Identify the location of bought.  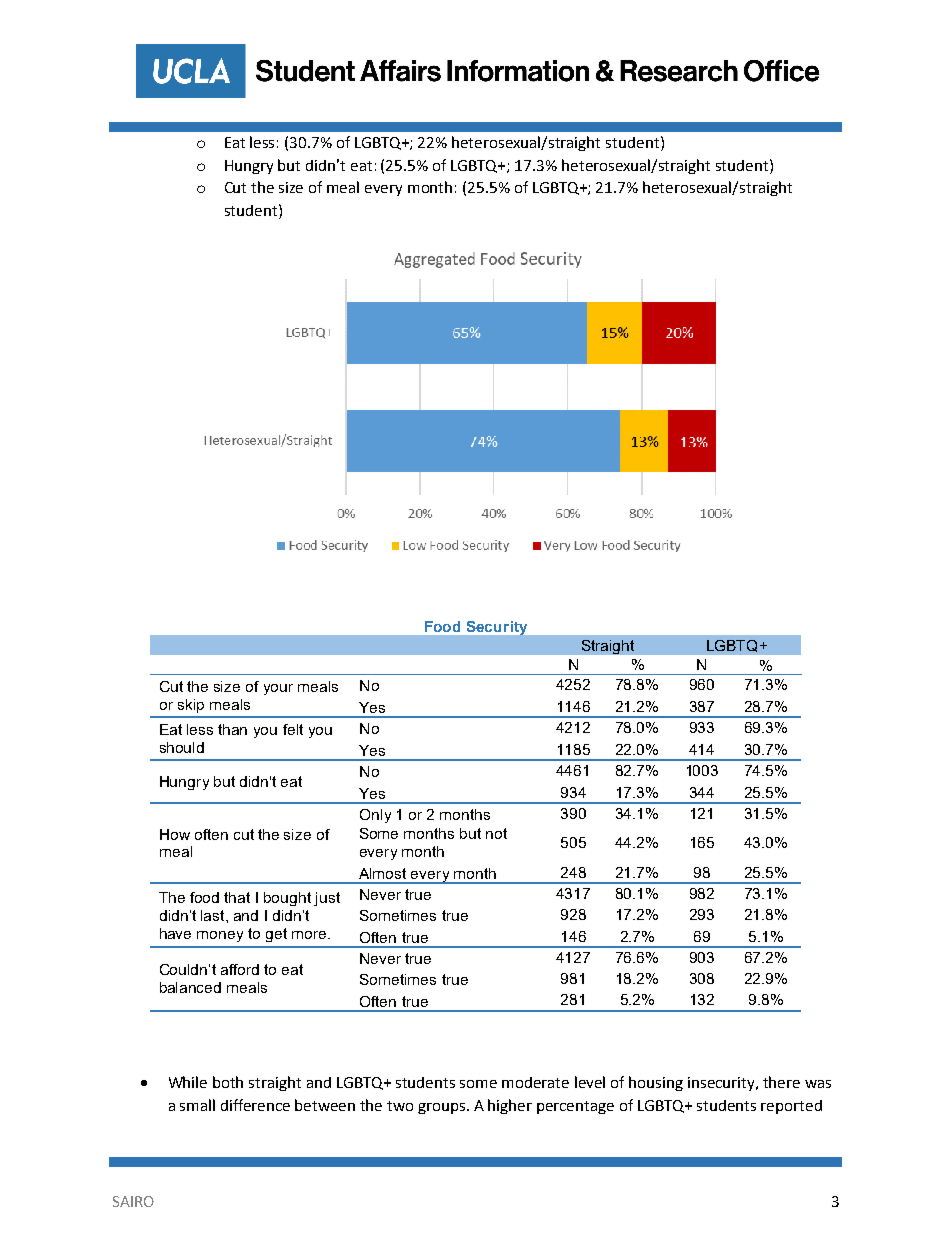
(287, 899).
